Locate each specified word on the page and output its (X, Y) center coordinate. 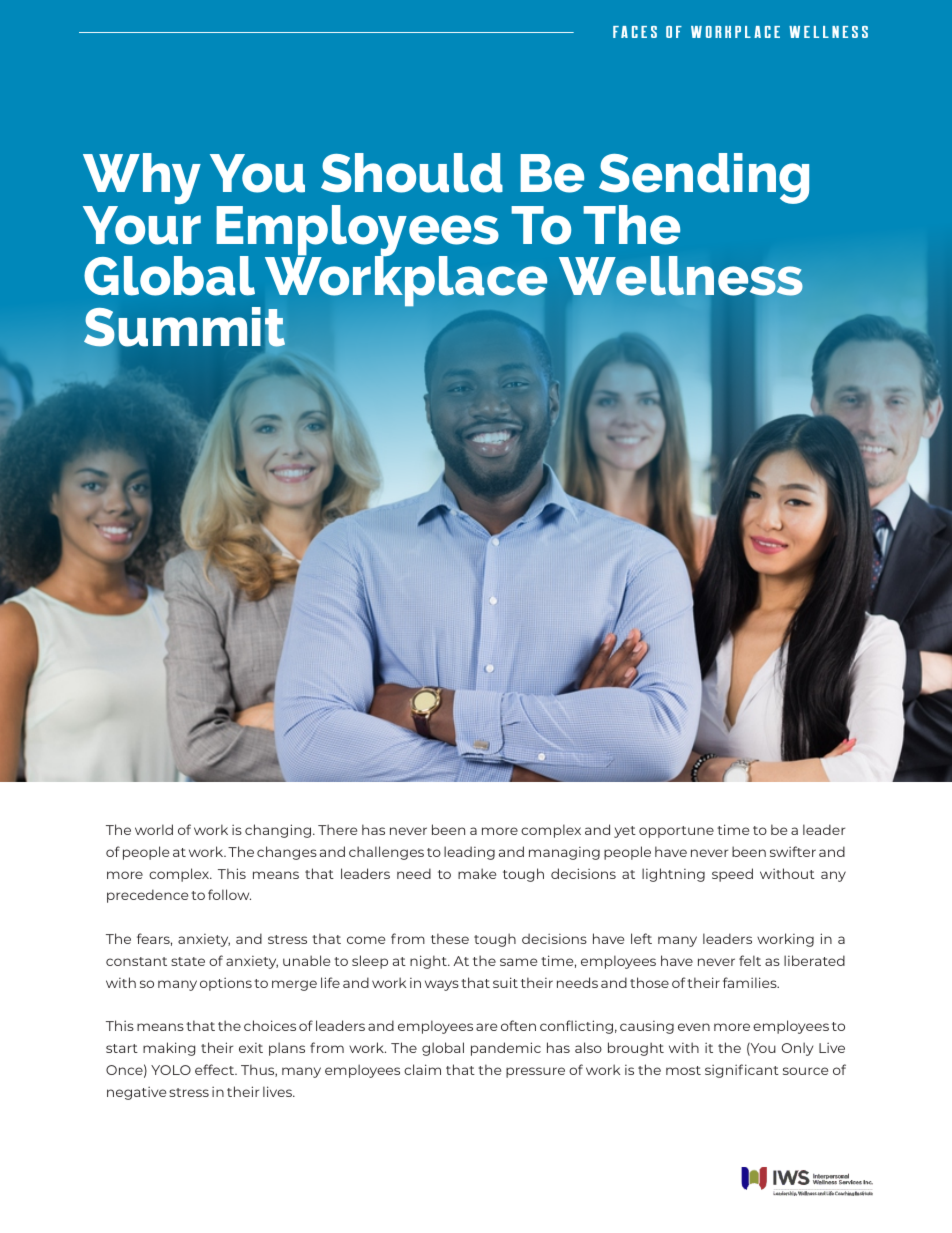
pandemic (506, 1049)
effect (216, 1069)
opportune (676, 832)
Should (412, 173)
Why (142, 180)
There (337, 829)
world (154, 829)
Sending (703, 180)
